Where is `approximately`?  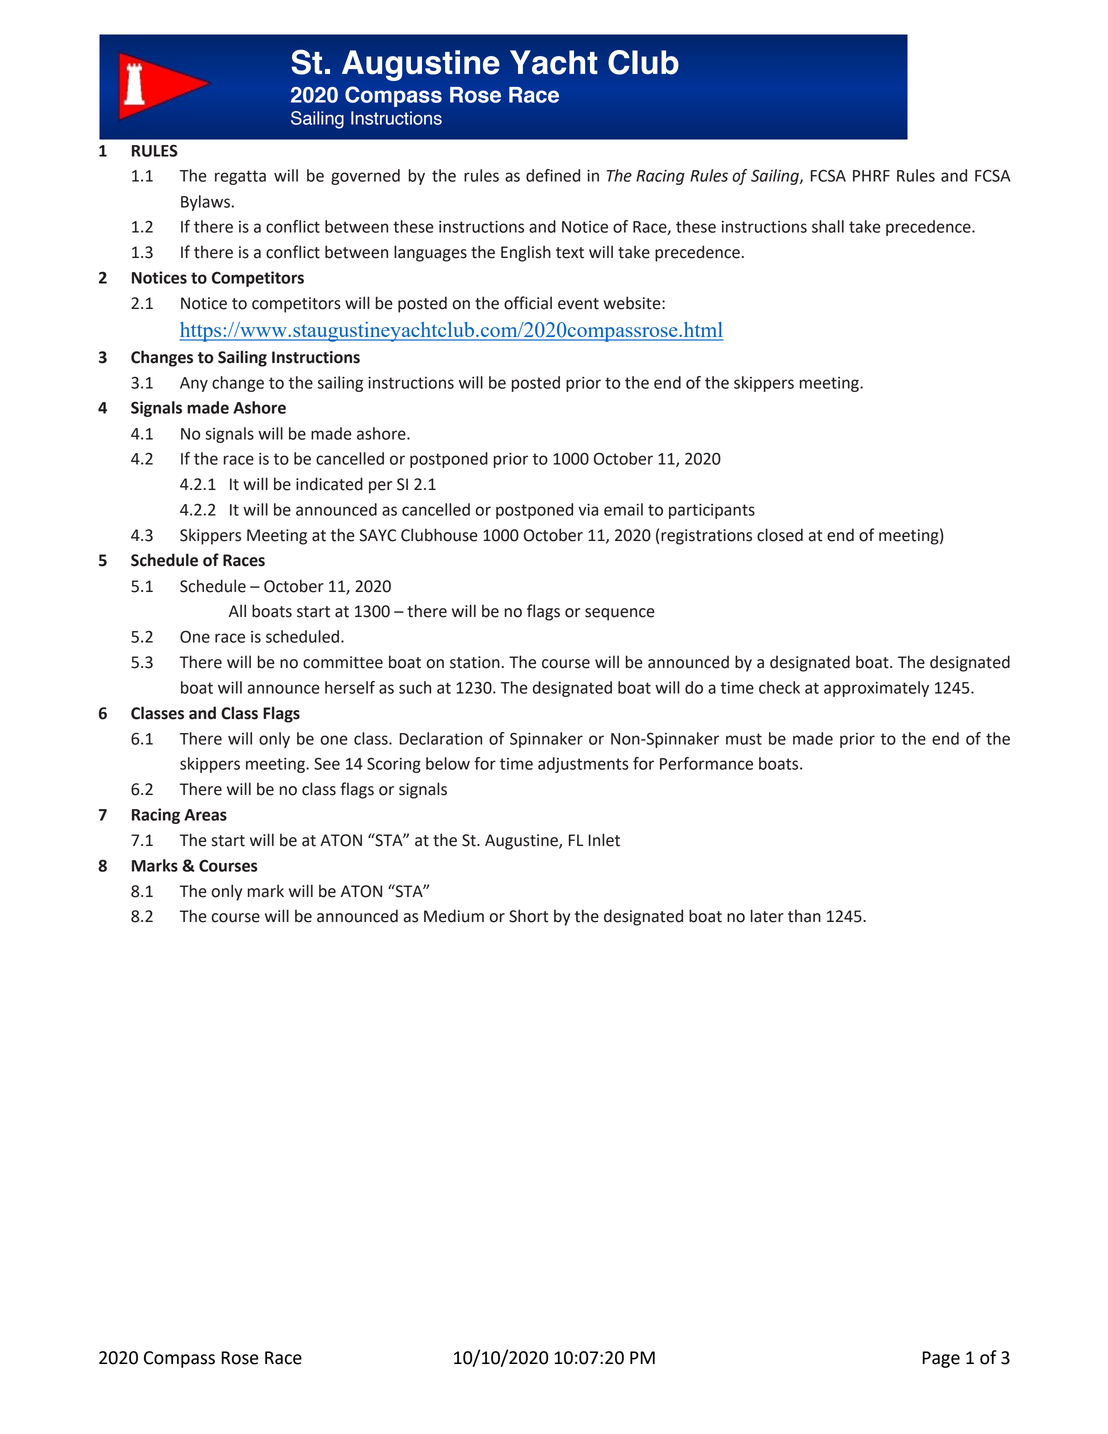
approximately is located at coordinates (876, 689).
